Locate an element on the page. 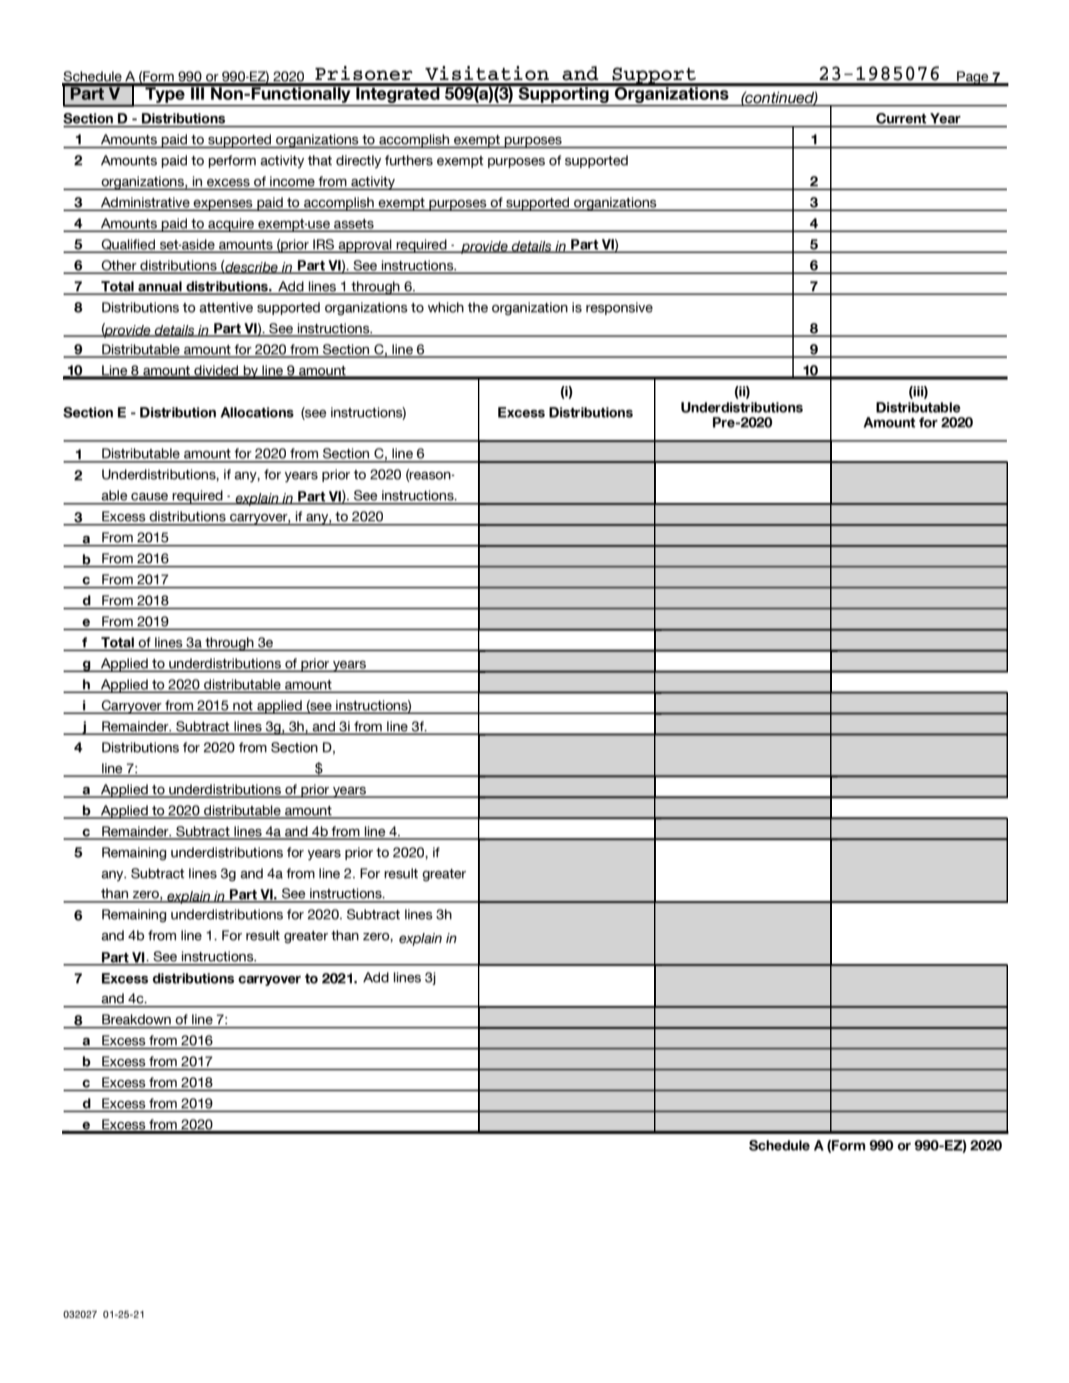 The width and height of the page is (1069, 1383). not is located at coordinates (243, 707).
